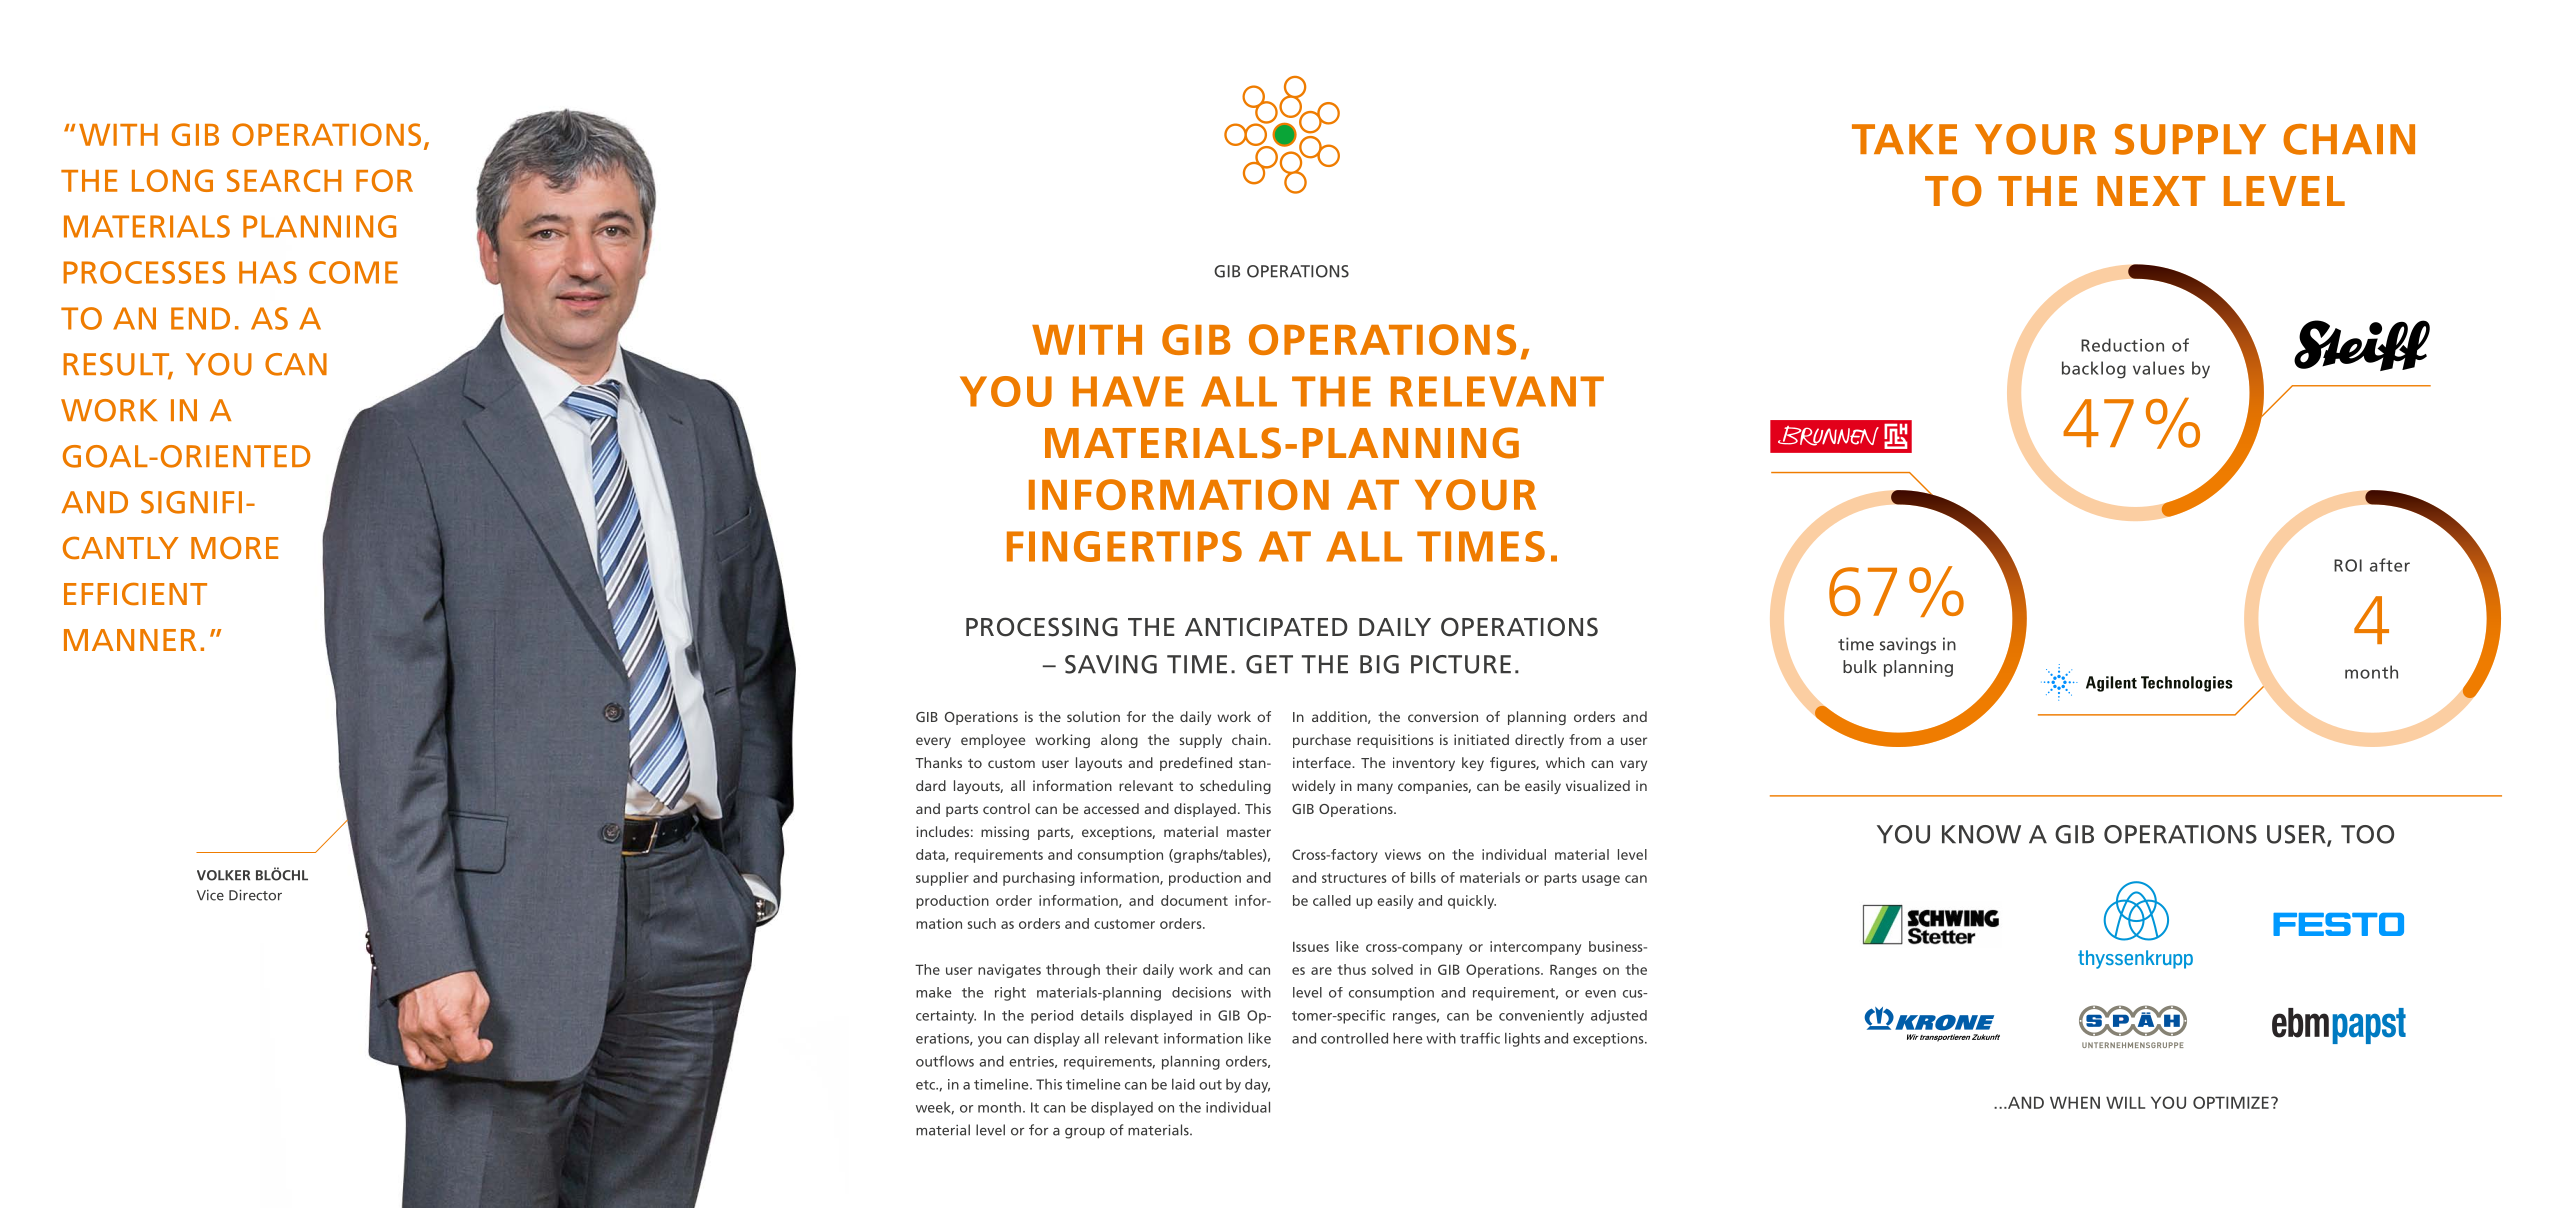  Describe the element at coordinates (1235, 787) in the screenshot. I see `scheduling` at that location.
